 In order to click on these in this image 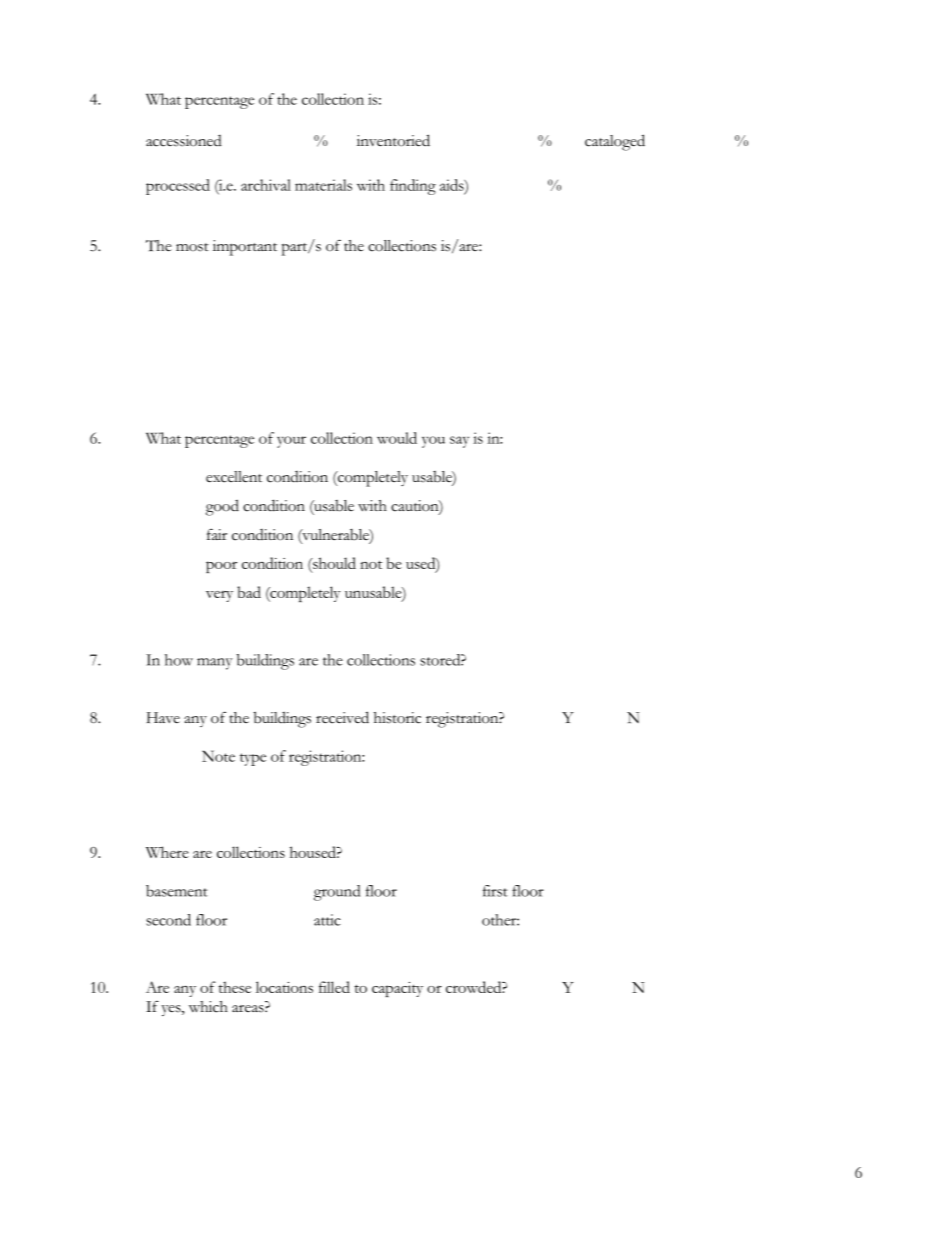, I will do `click(234, 987)`.
